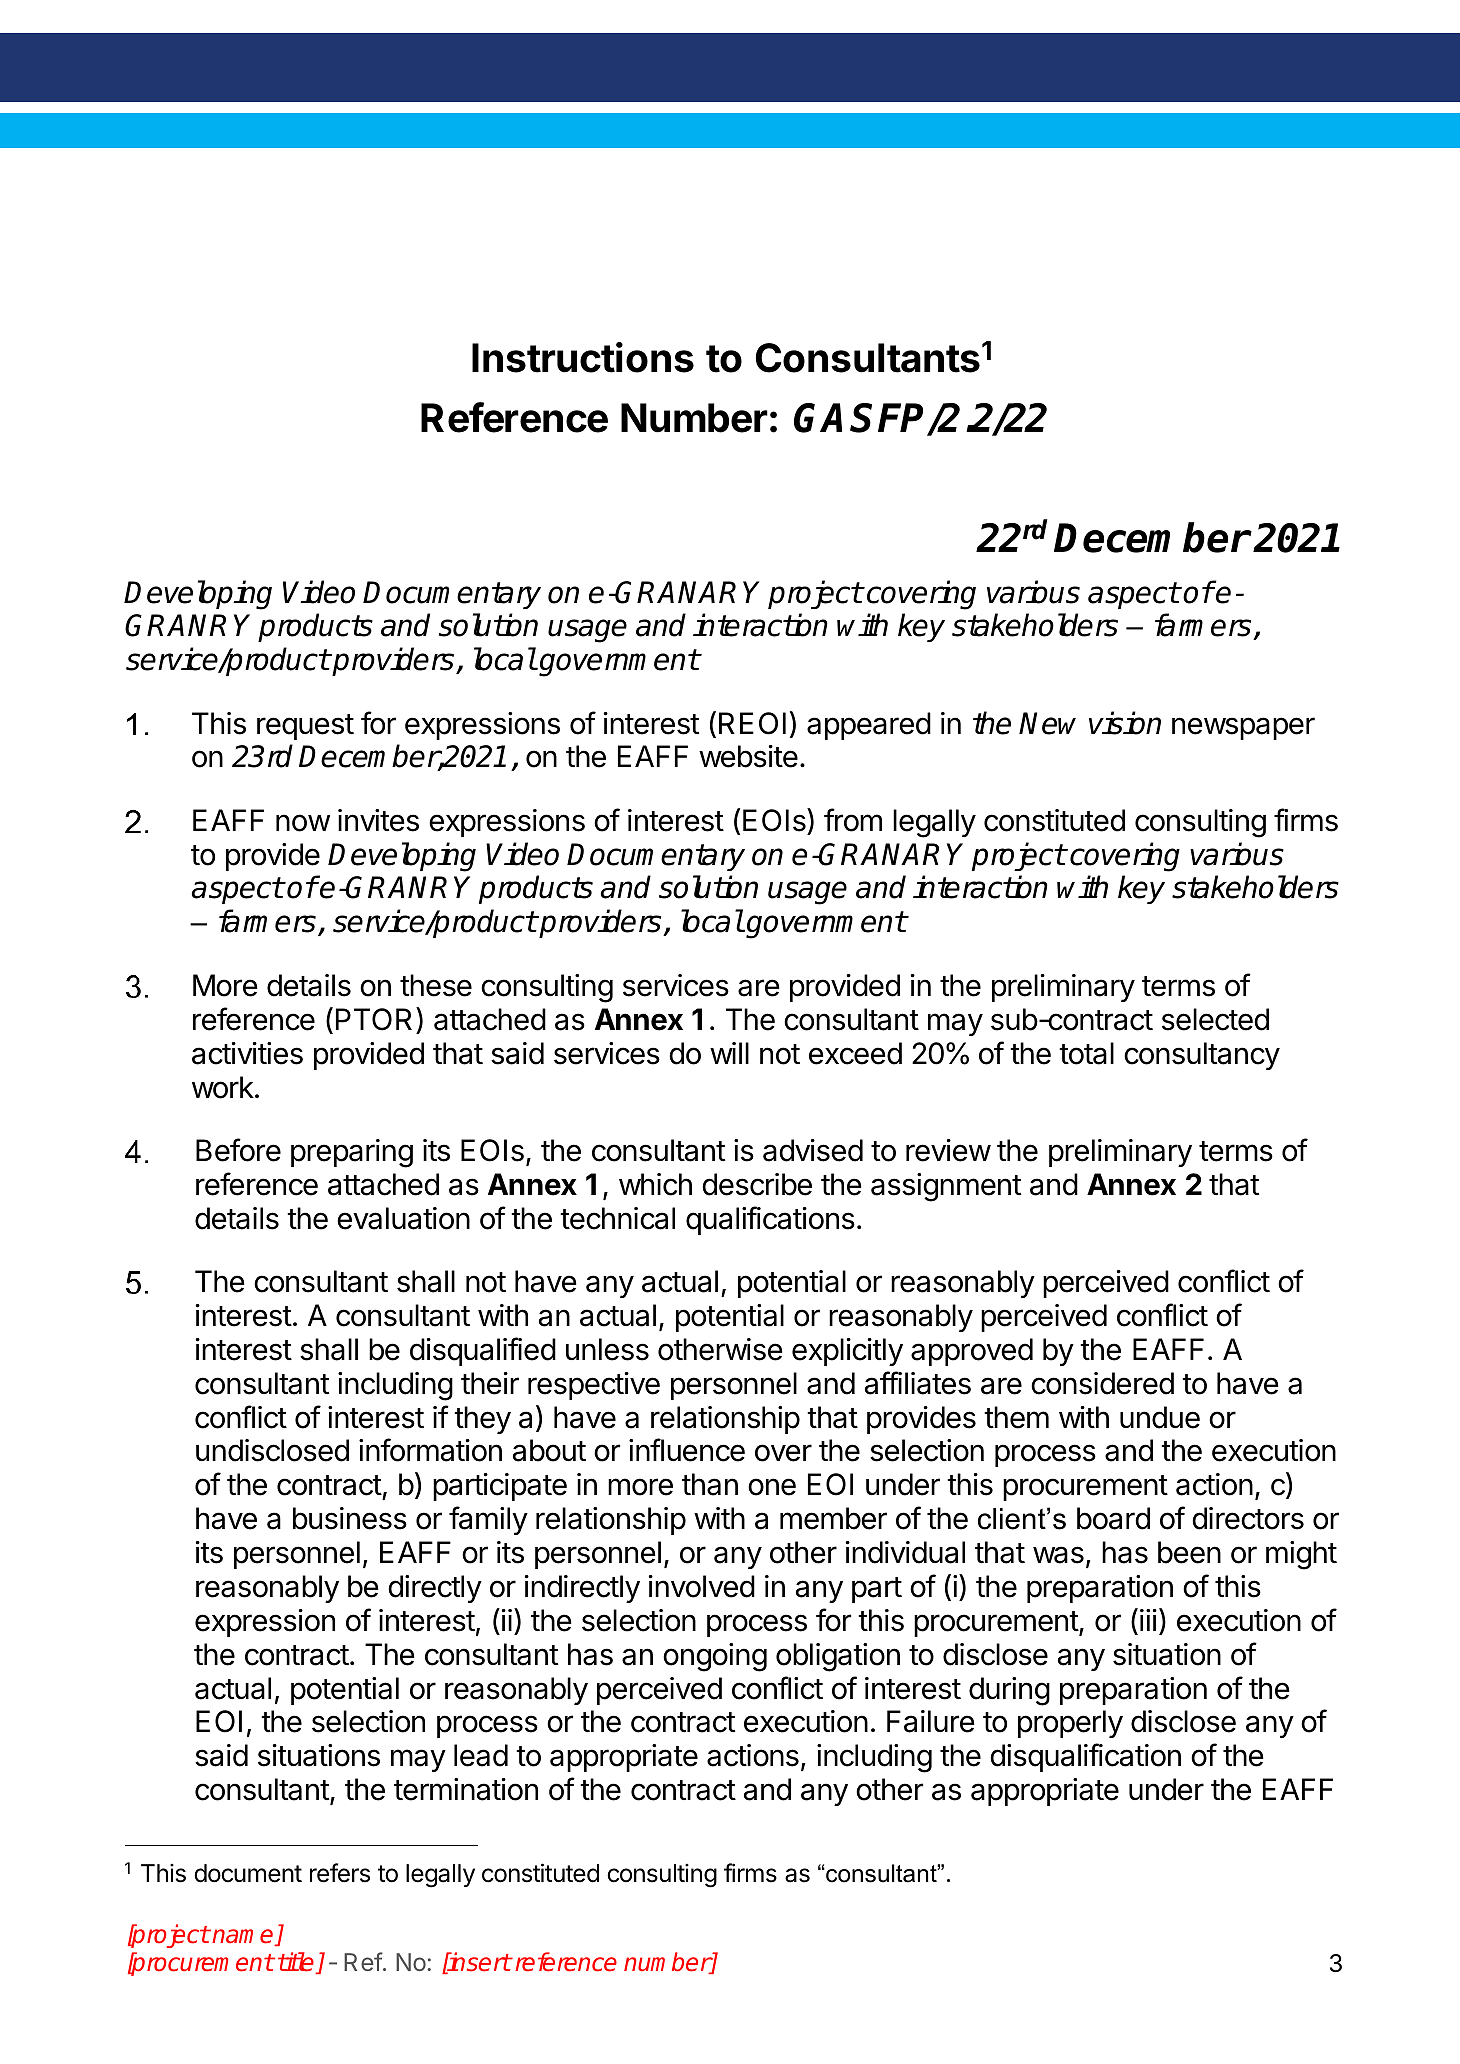 The image size is (1460, 2064). I want to click on Instructions, so click(583, 357).
